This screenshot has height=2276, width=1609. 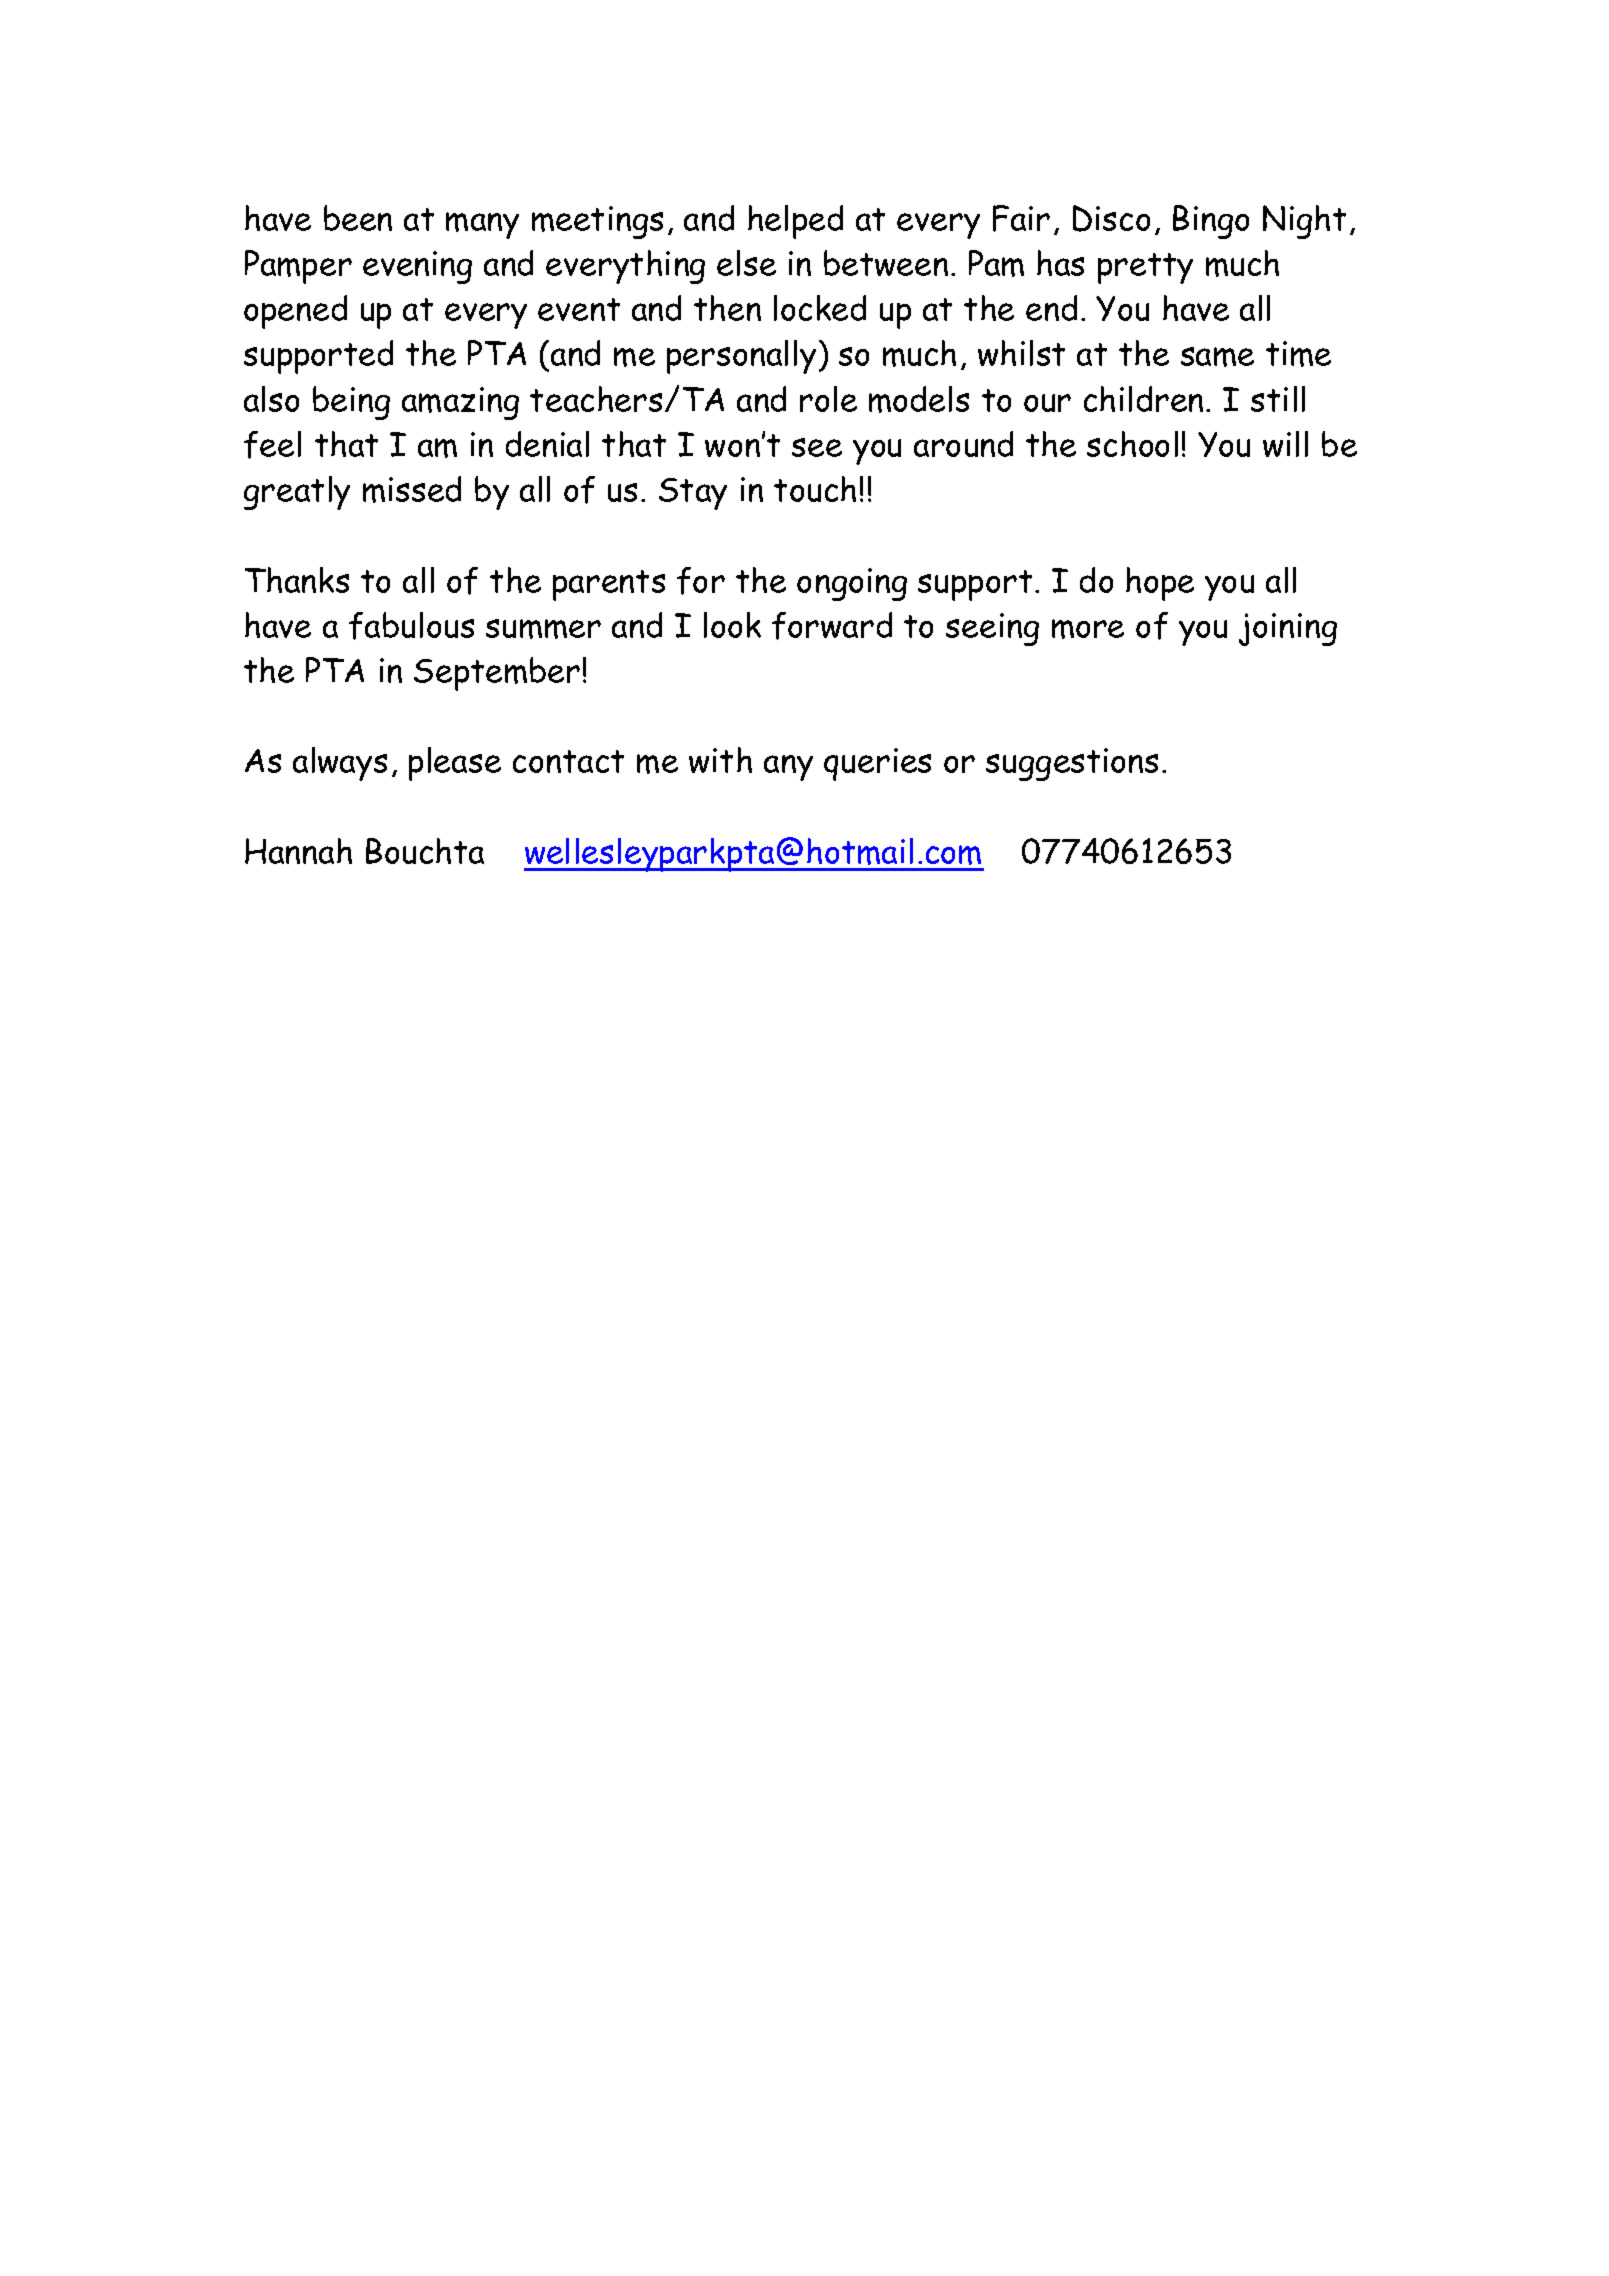 What do you see at coordinates (828, 399) in the screenshot?
I see `role` at bounding box center [828, 399].
